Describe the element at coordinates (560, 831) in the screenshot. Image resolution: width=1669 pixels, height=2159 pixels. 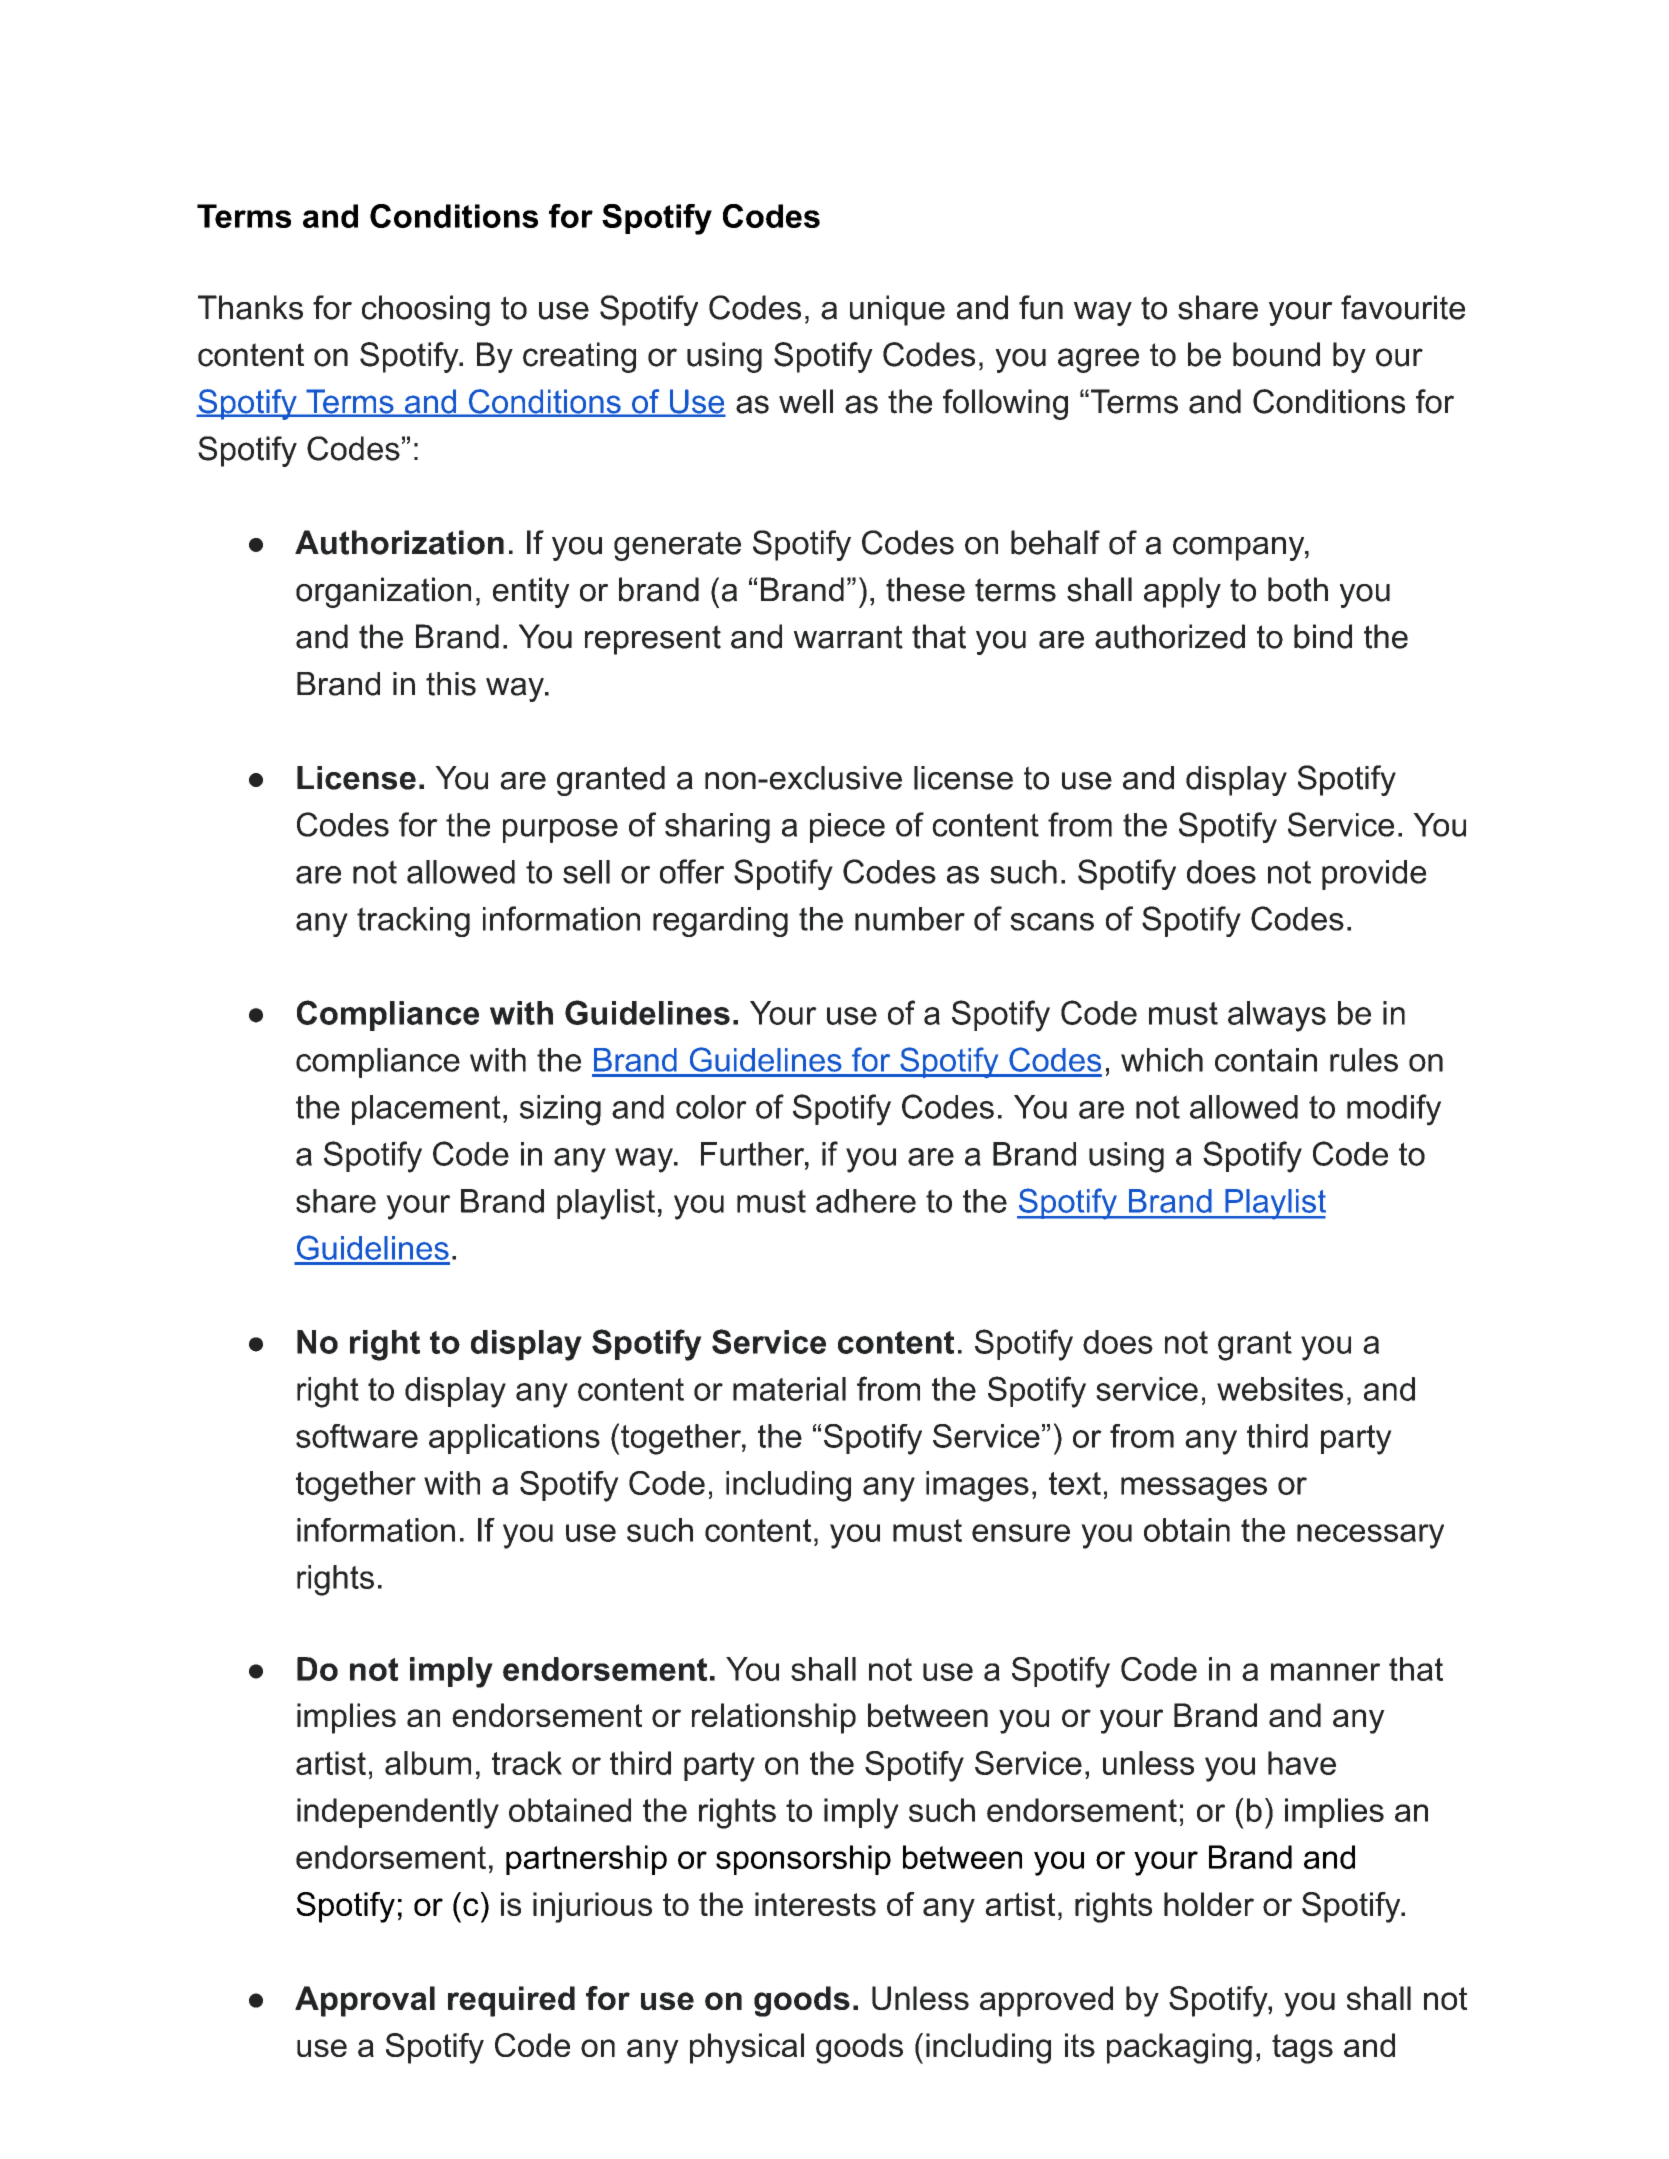
I see `purpose` at that location.
